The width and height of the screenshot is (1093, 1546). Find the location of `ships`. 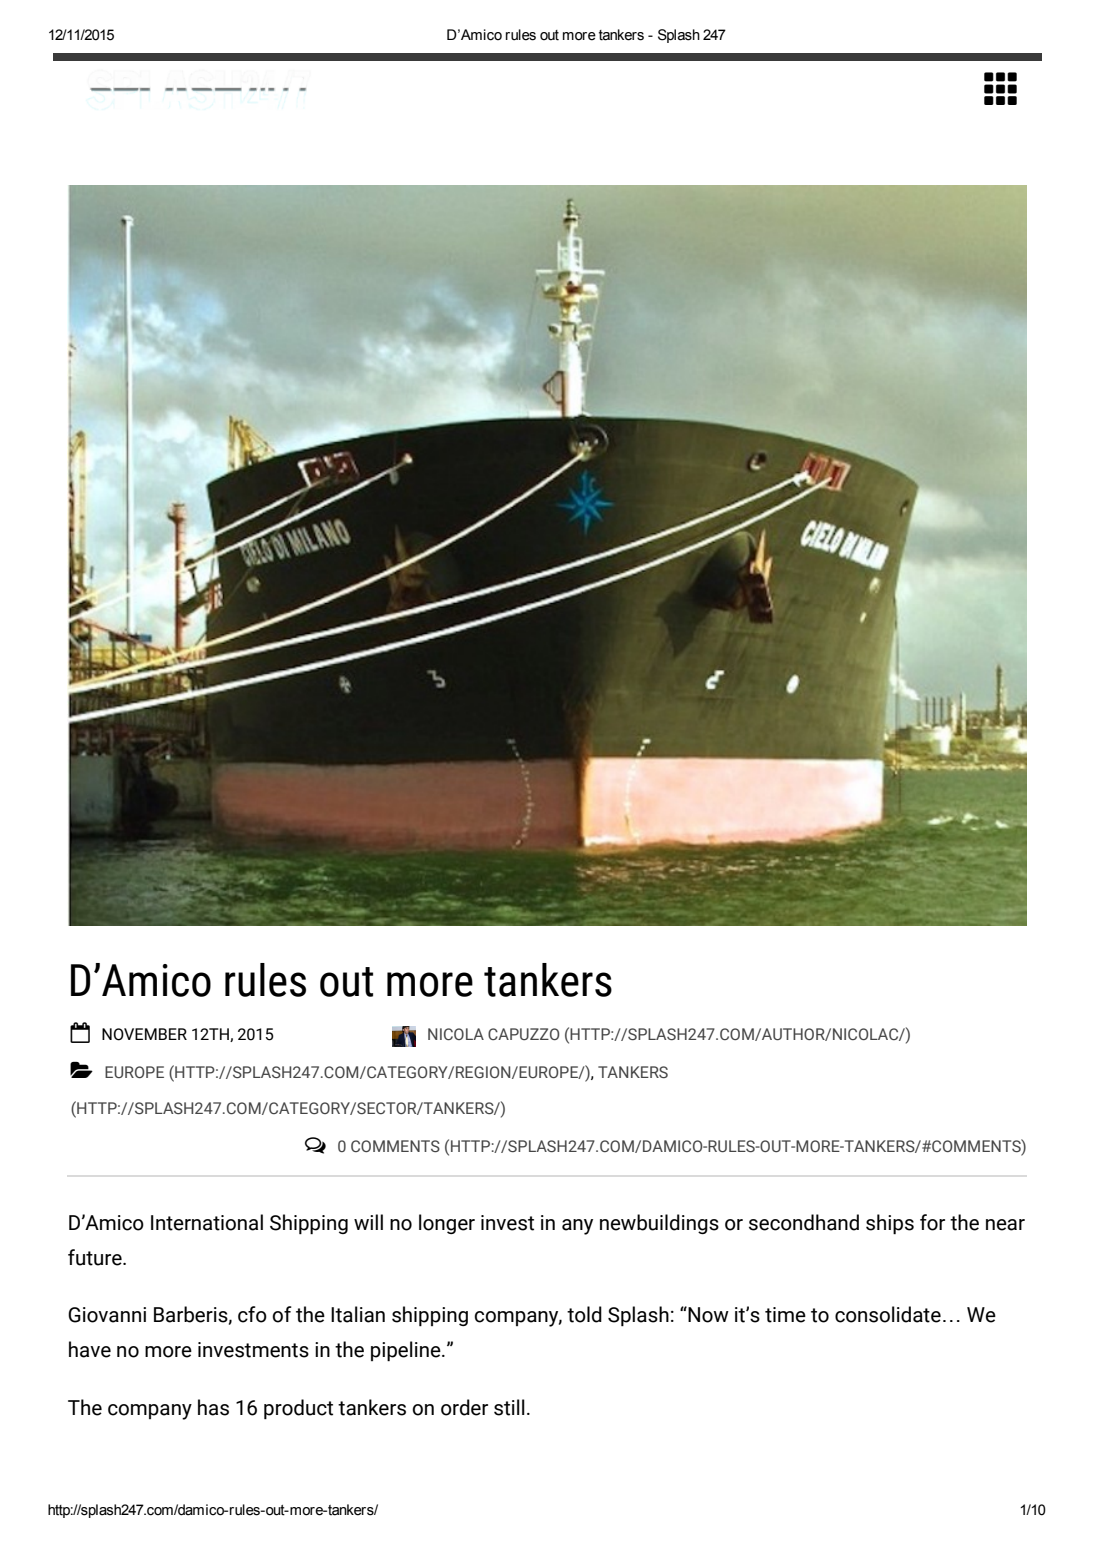

ships is located at coordinates (890, 1224).
